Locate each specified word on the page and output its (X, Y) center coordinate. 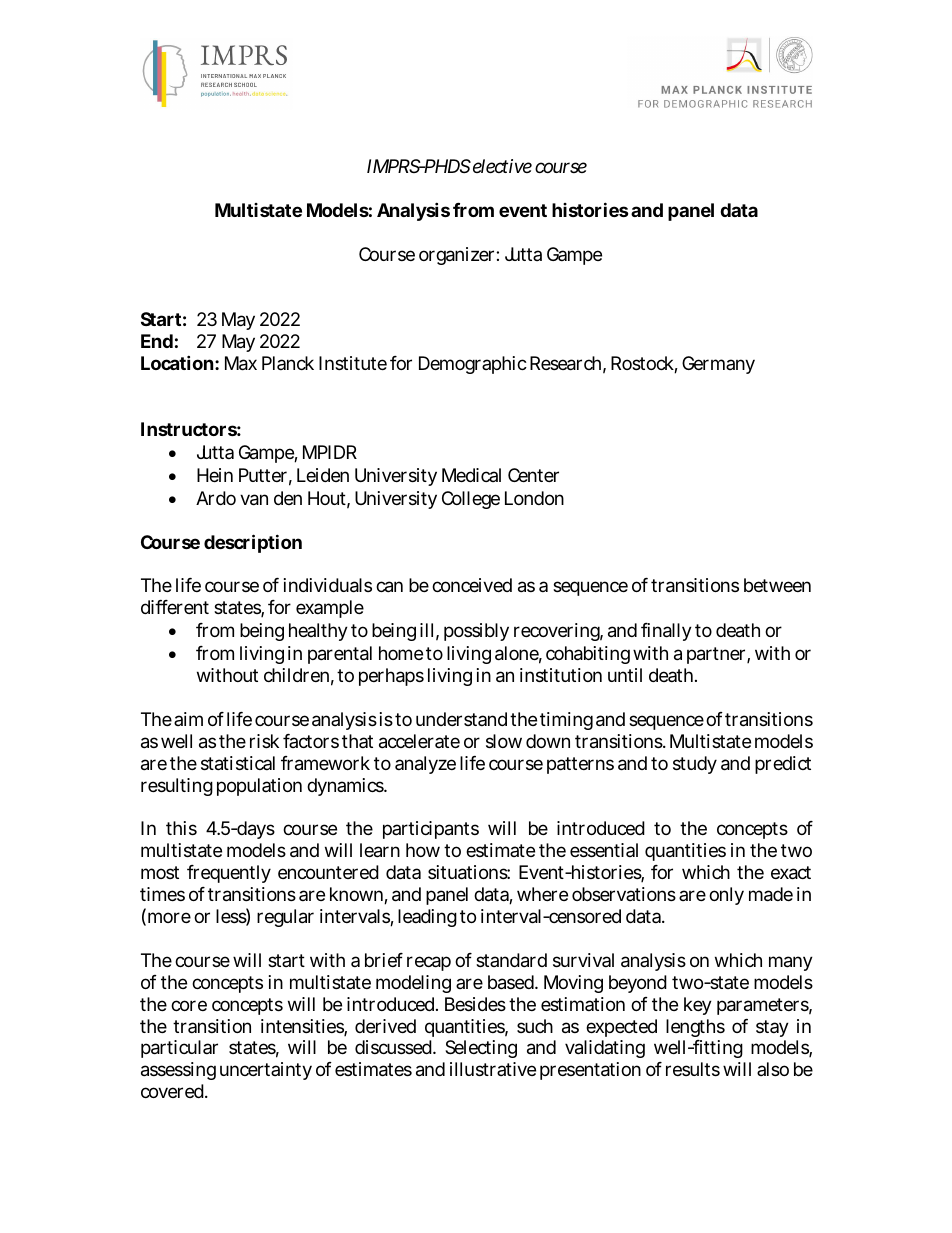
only (726, 896)
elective (502, 166)
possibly (476, 632)
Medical (471, 475)
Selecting (481, 1049)
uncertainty (266, 1071)
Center (533, 475)
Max (241, 363)
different (175, 607)
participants (431, 830)
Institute (353, 363)
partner (718, 655)
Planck (288, 363)
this (181, 828)
